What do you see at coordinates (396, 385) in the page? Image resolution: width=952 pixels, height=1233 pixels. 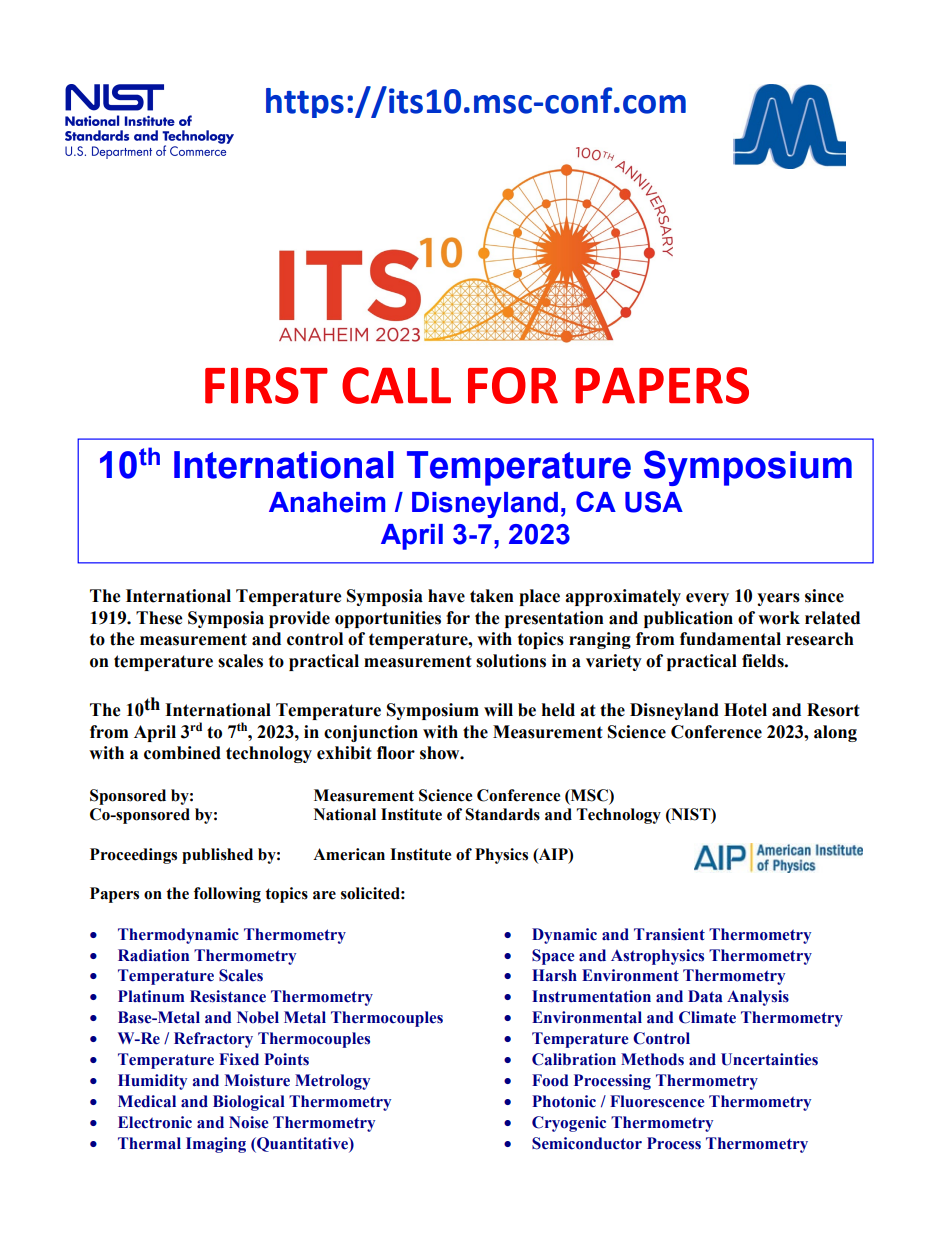 I see `CALL` at bounding box center [396, 385].
